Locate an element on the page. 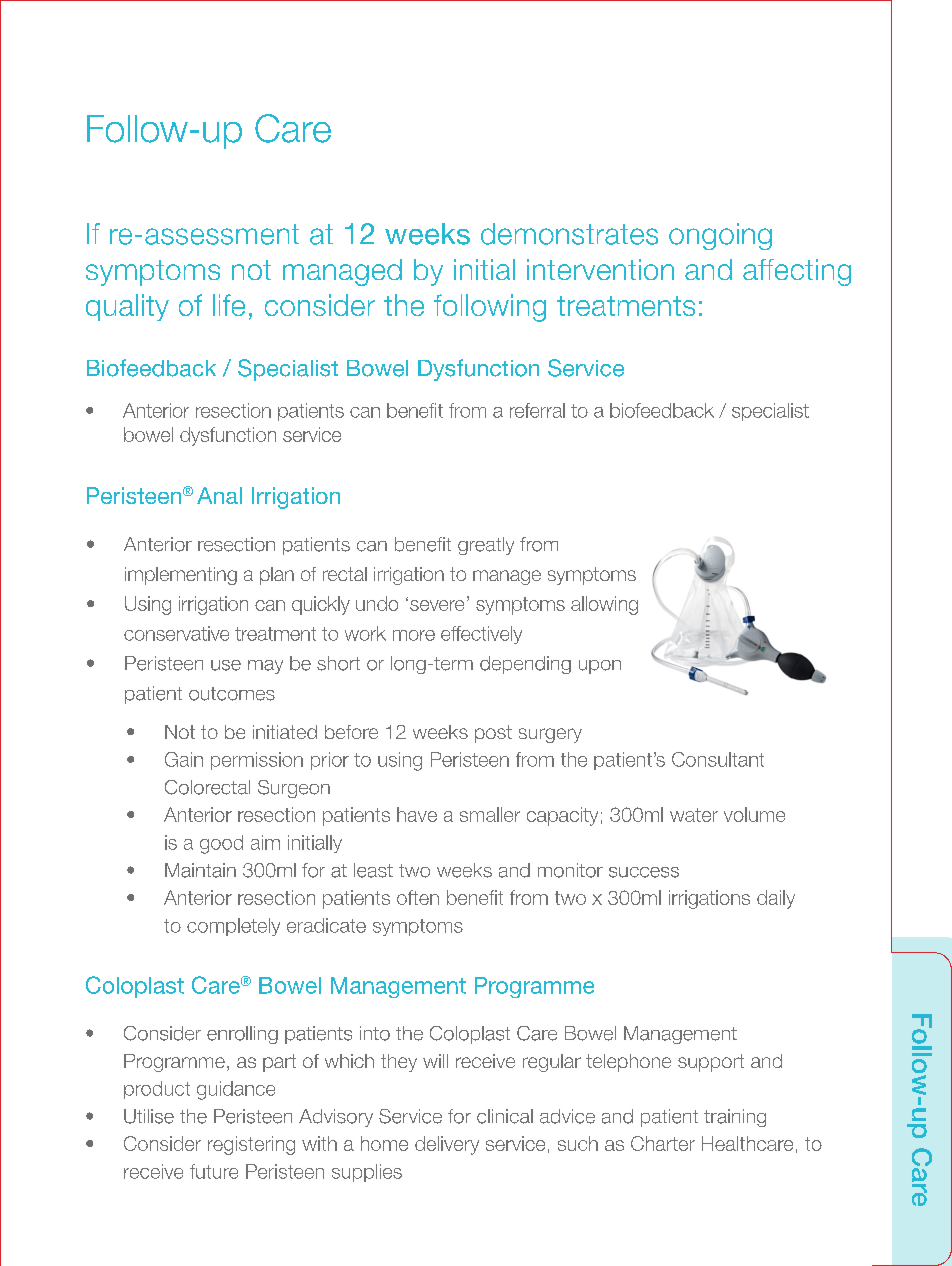 The width and height of the document is (952, 1266). post is located at coordinates (493, 734).
